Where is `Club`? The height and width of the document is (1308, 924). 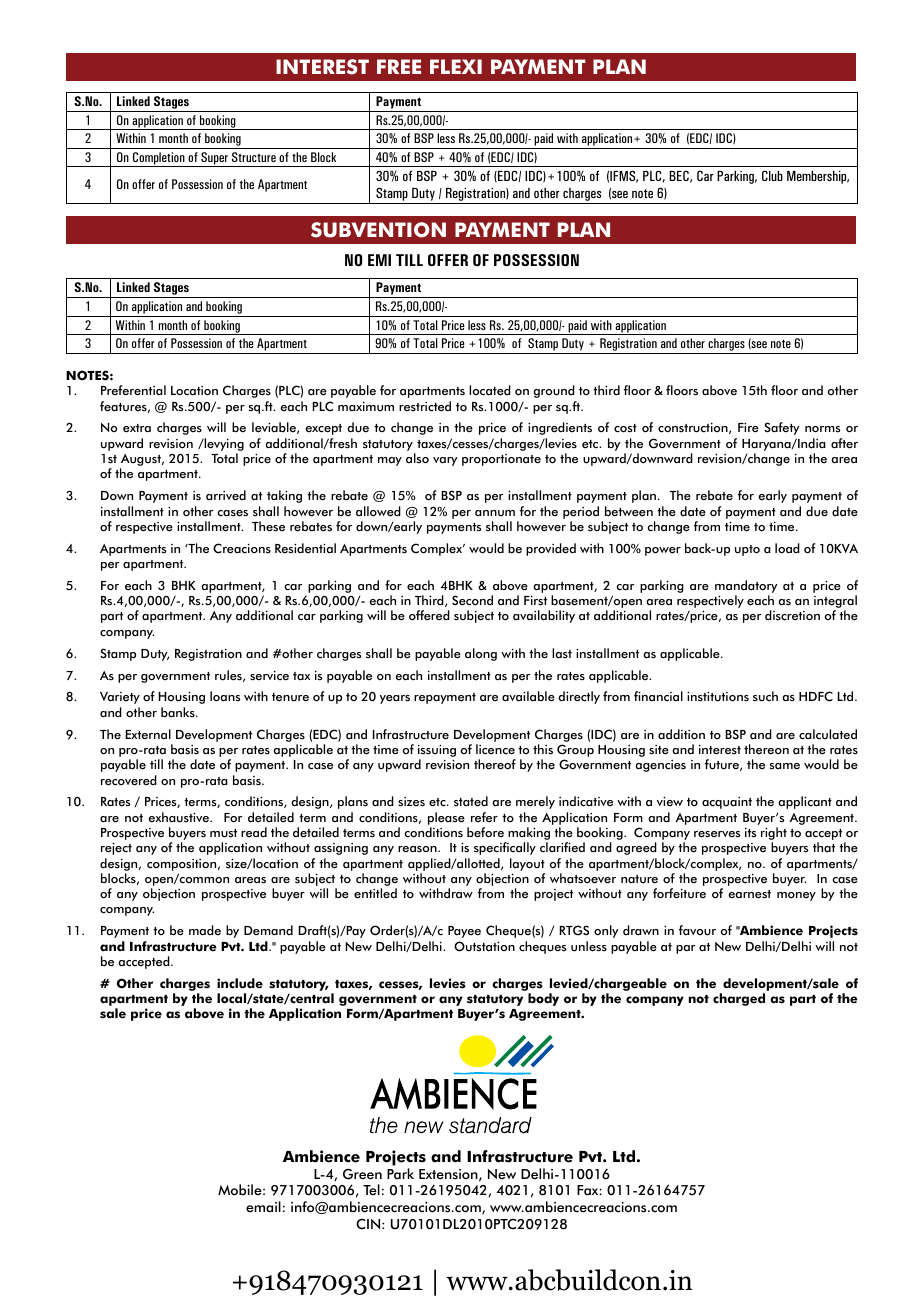 Club is located at coordinates (772, 175).
